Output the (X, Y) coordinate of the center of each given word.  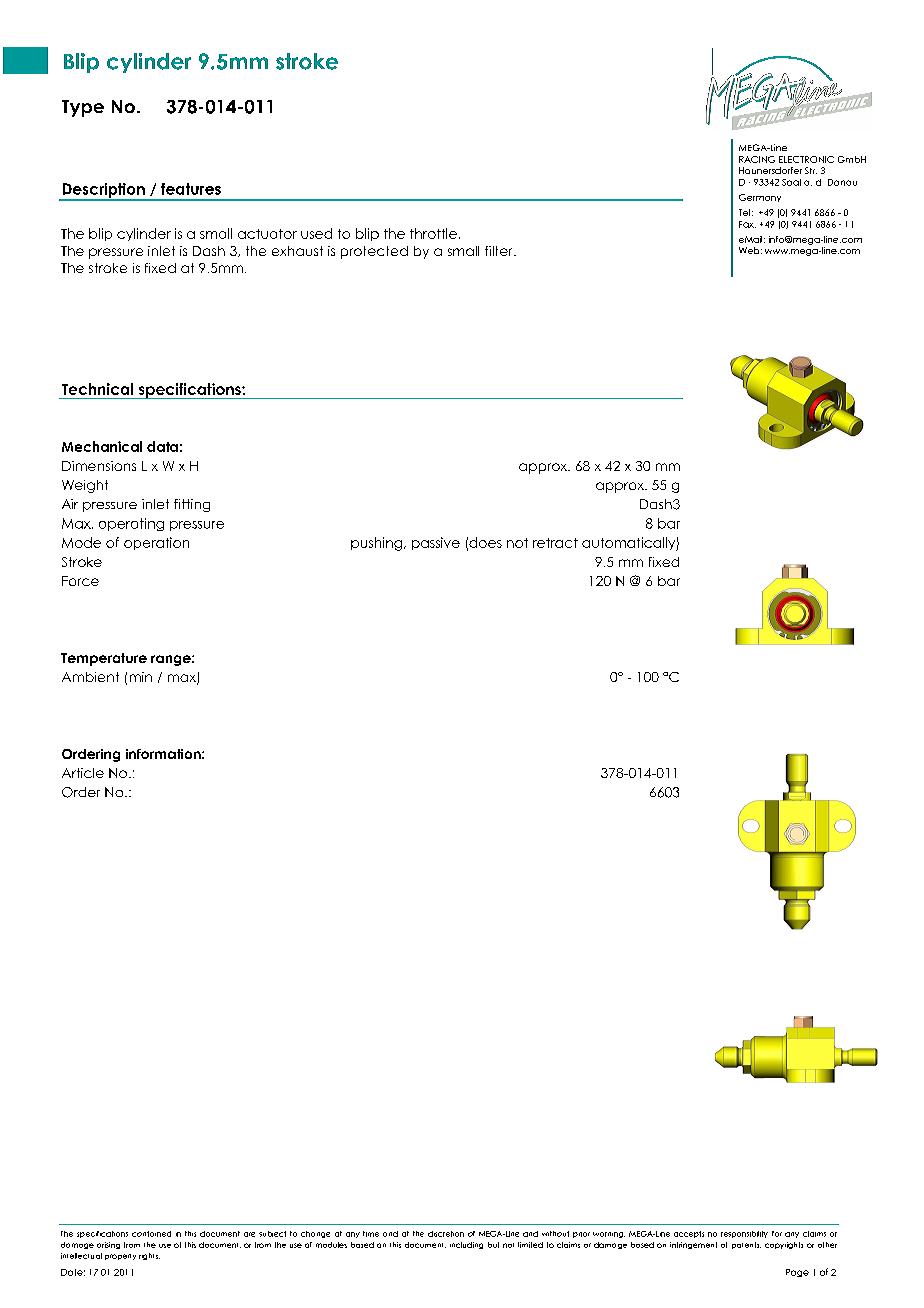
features (191, 189)
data (162, 446)
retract (555, 543)
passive (436, 543)
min (141, 677)
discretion (446, 1234)
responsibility (744, 1234)
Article (83, 773)
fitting (192, 505)
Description (103, 191)
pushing (378, 544)
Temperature (104, 659)
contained (151, 1234)
